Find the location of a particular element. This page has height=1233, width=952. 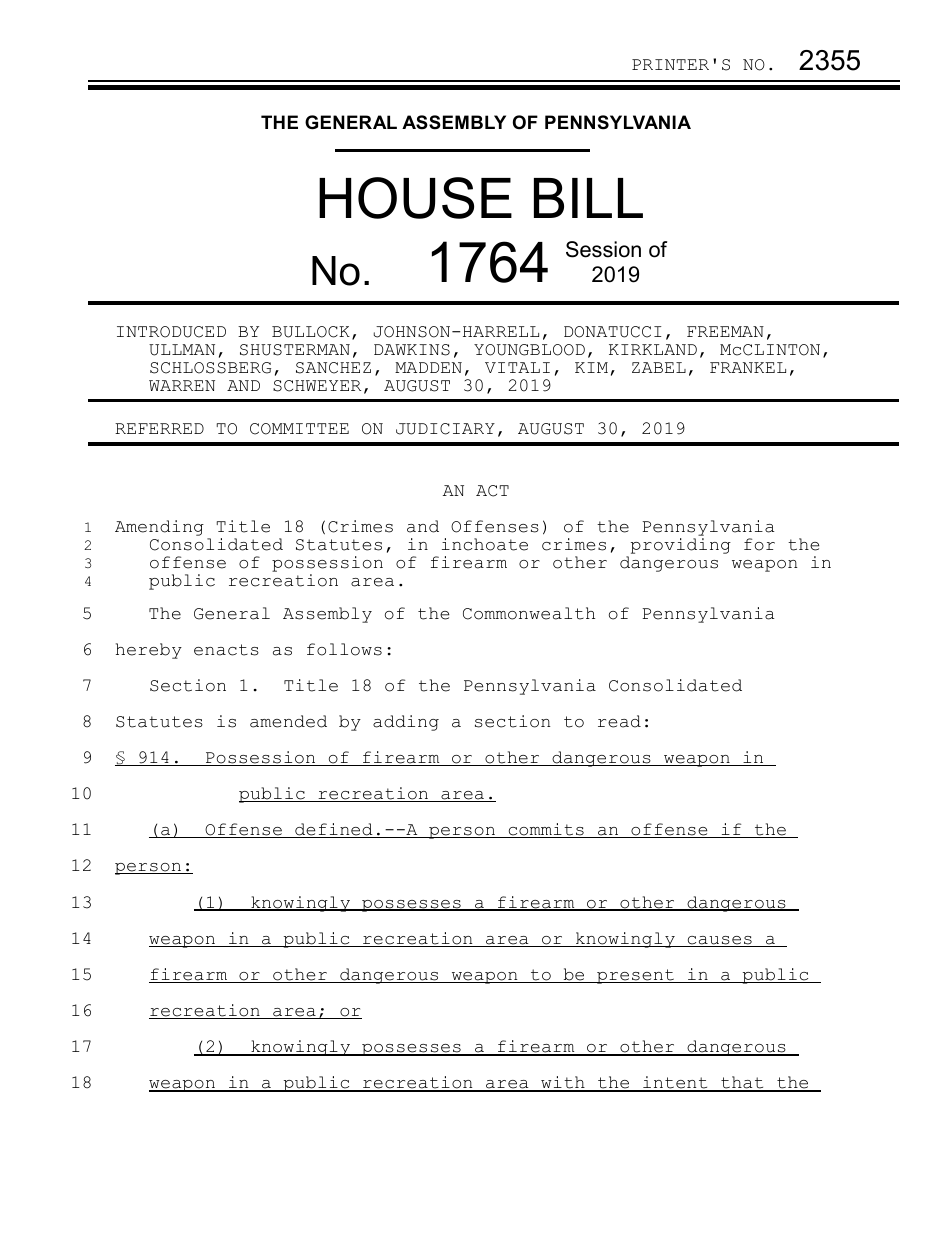

BILL is located at coordinates (588, 198).
